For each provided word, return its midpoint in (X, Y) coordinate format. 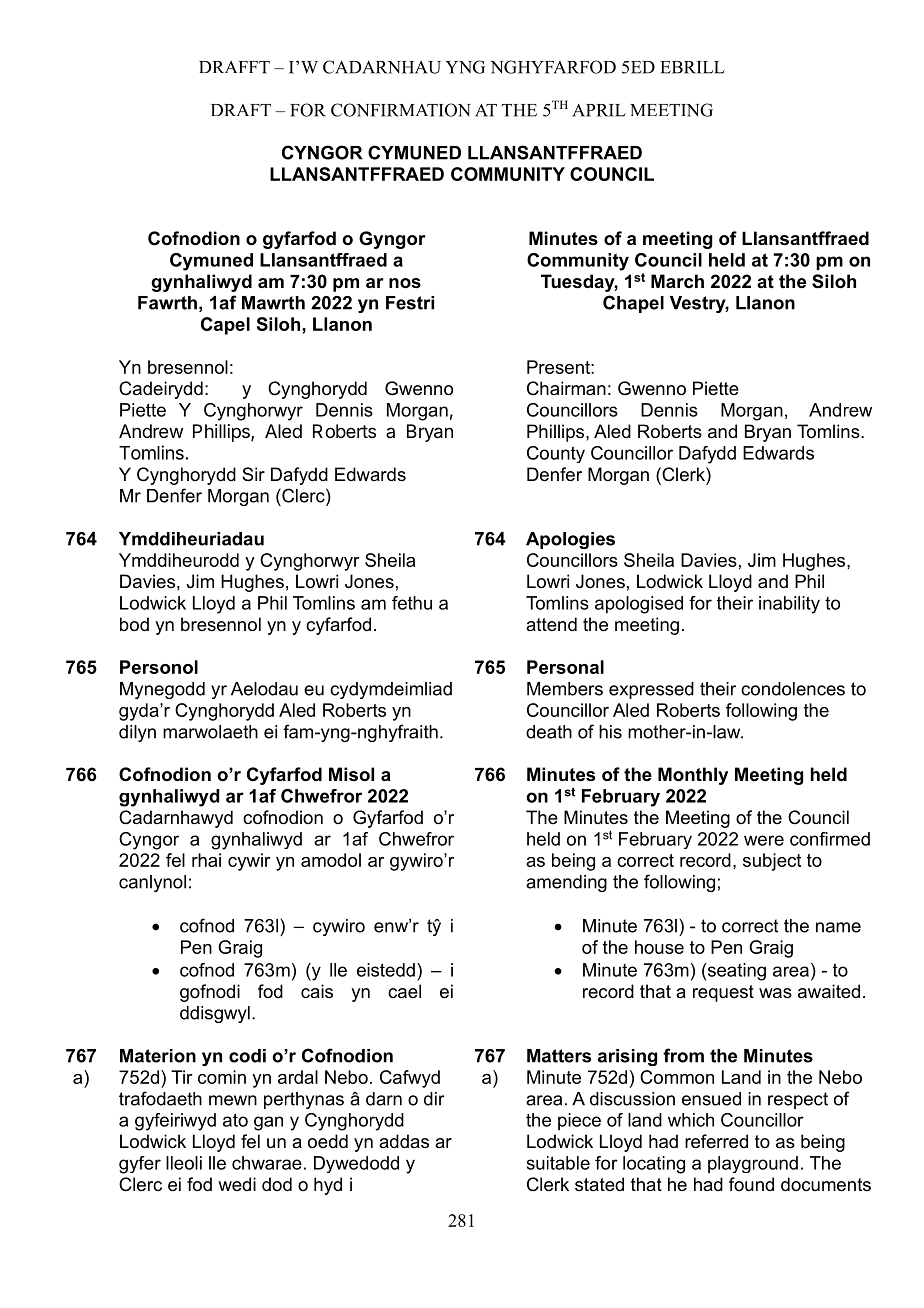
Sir (253, 474)
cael (404, 991)
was (775, 993)
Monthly (693, 776)
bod (134, 624)
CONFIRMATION (401, 110)
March (677, 281)
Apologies (570, 540)
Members (565, 689)
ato (235, 1120)
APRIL (599, 110)
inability (789, 605)
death (549, 732)
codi (247, 1056)
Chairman (566, 388)
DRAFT (241, 110)
